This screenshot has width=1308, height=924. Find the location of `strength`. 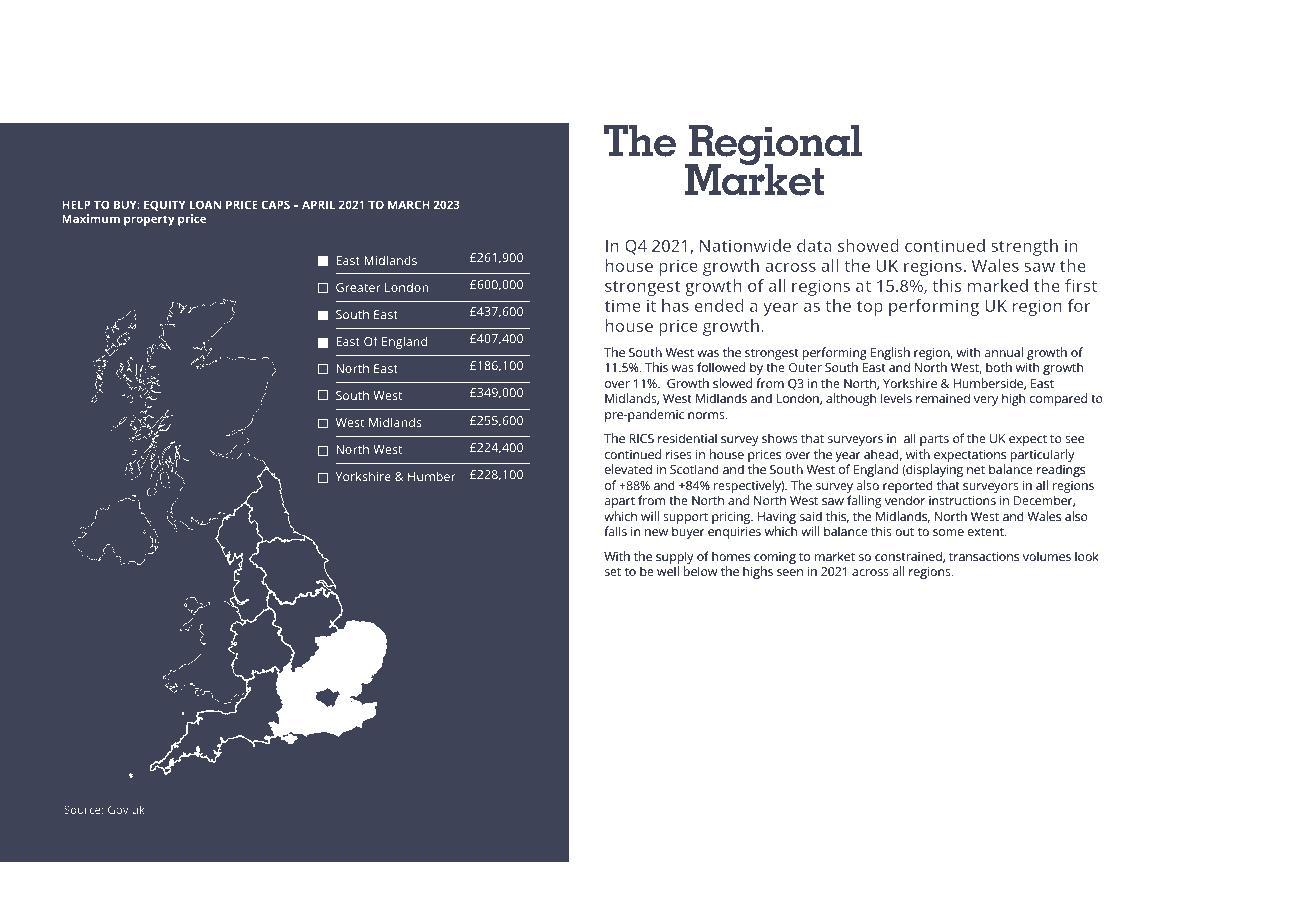

strength is located at coordinates (1024, 247).
